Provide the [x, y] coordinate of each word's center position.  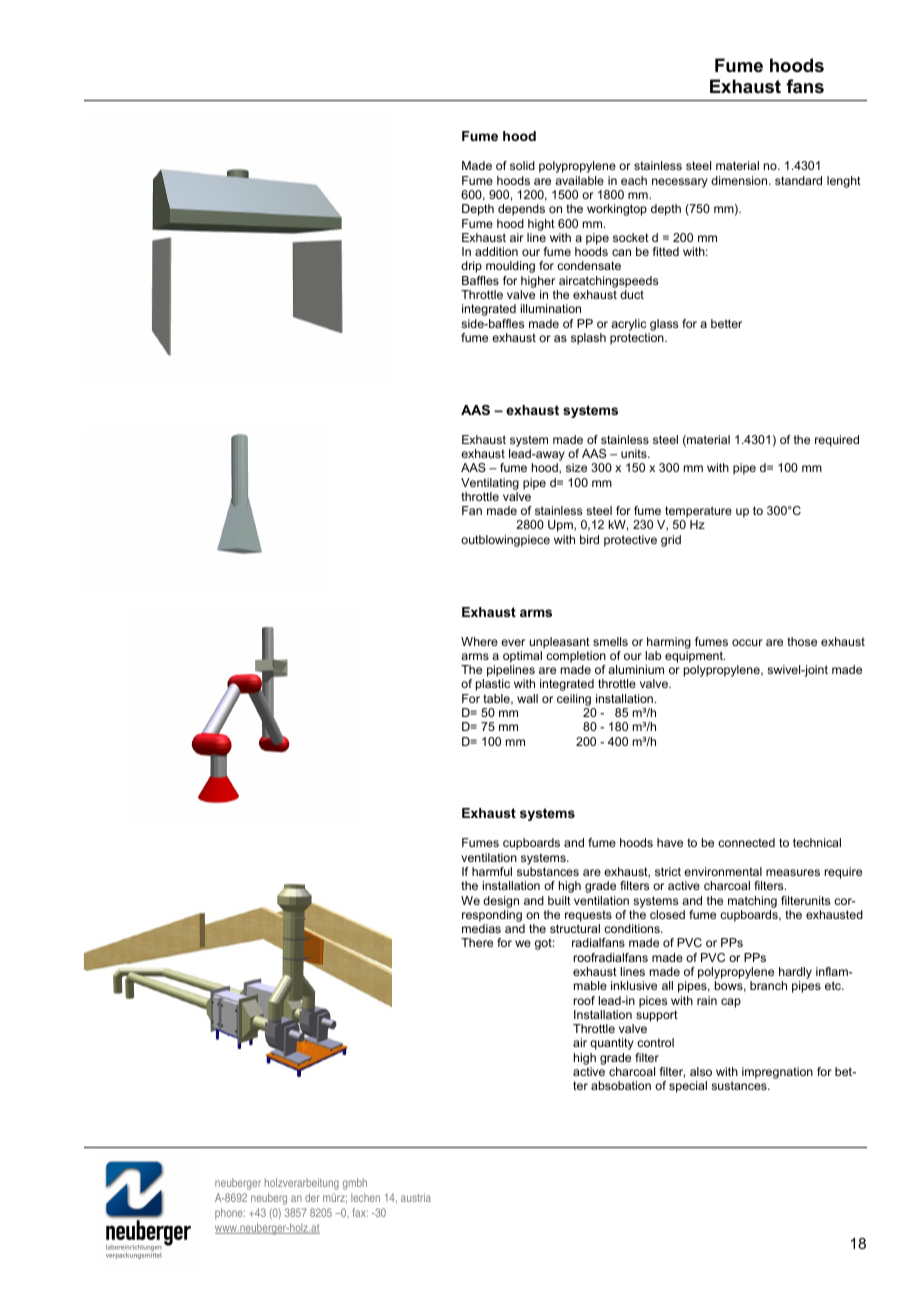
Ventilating [490, 484]
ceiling [574, 700]
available [579, 180]
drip [471, 267]
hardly [795, 974]
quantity [612, 1044]
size [576, 467]
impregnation [777, 1073]
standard [798, 180]
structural [575, 928]
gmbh [355, 1184]
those [802, 641]
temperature [698, 513]
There [477, 942]
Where [479, 641]
